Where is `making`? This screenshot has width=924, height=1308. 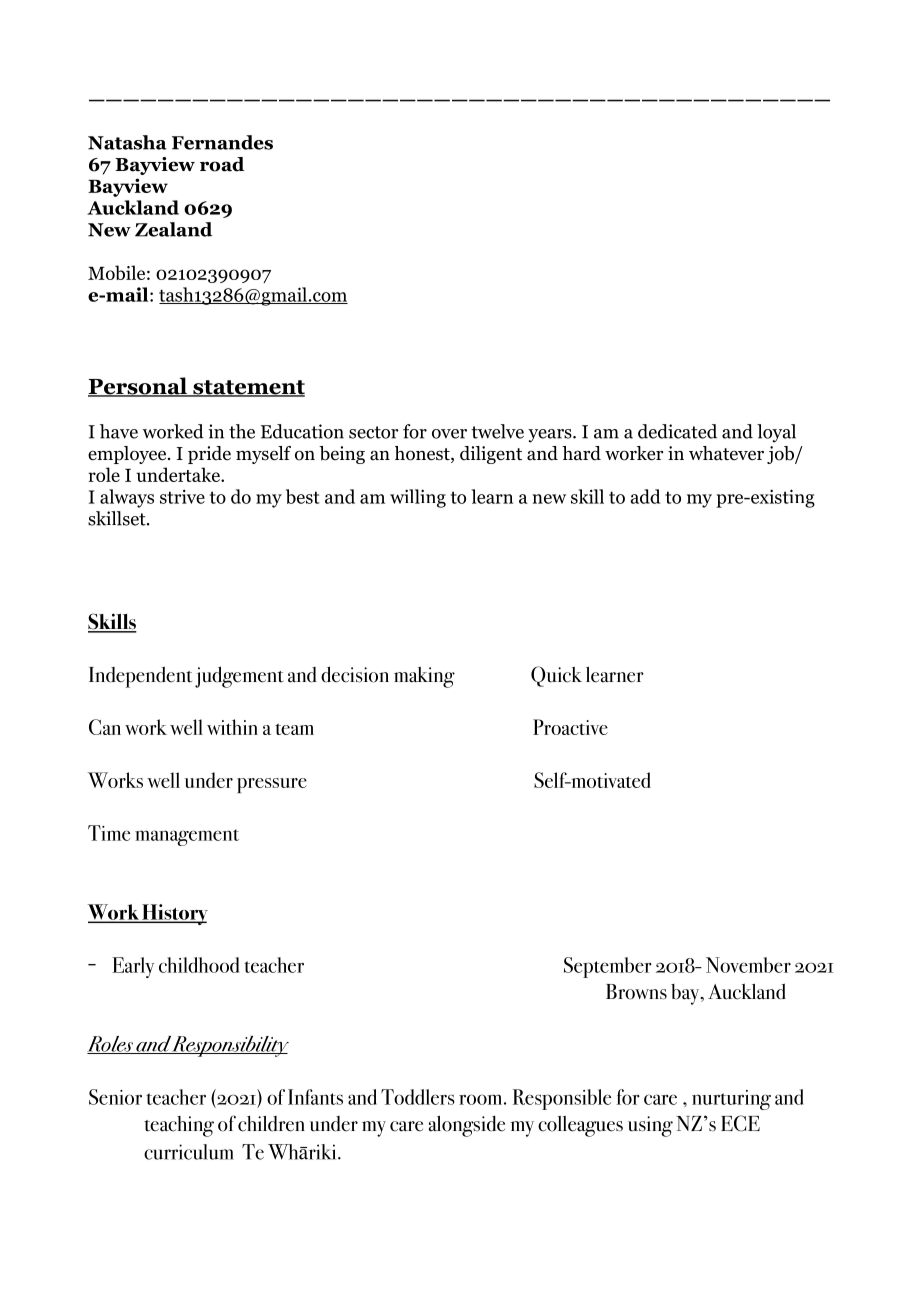
making is located at coordinates (424, 677).
